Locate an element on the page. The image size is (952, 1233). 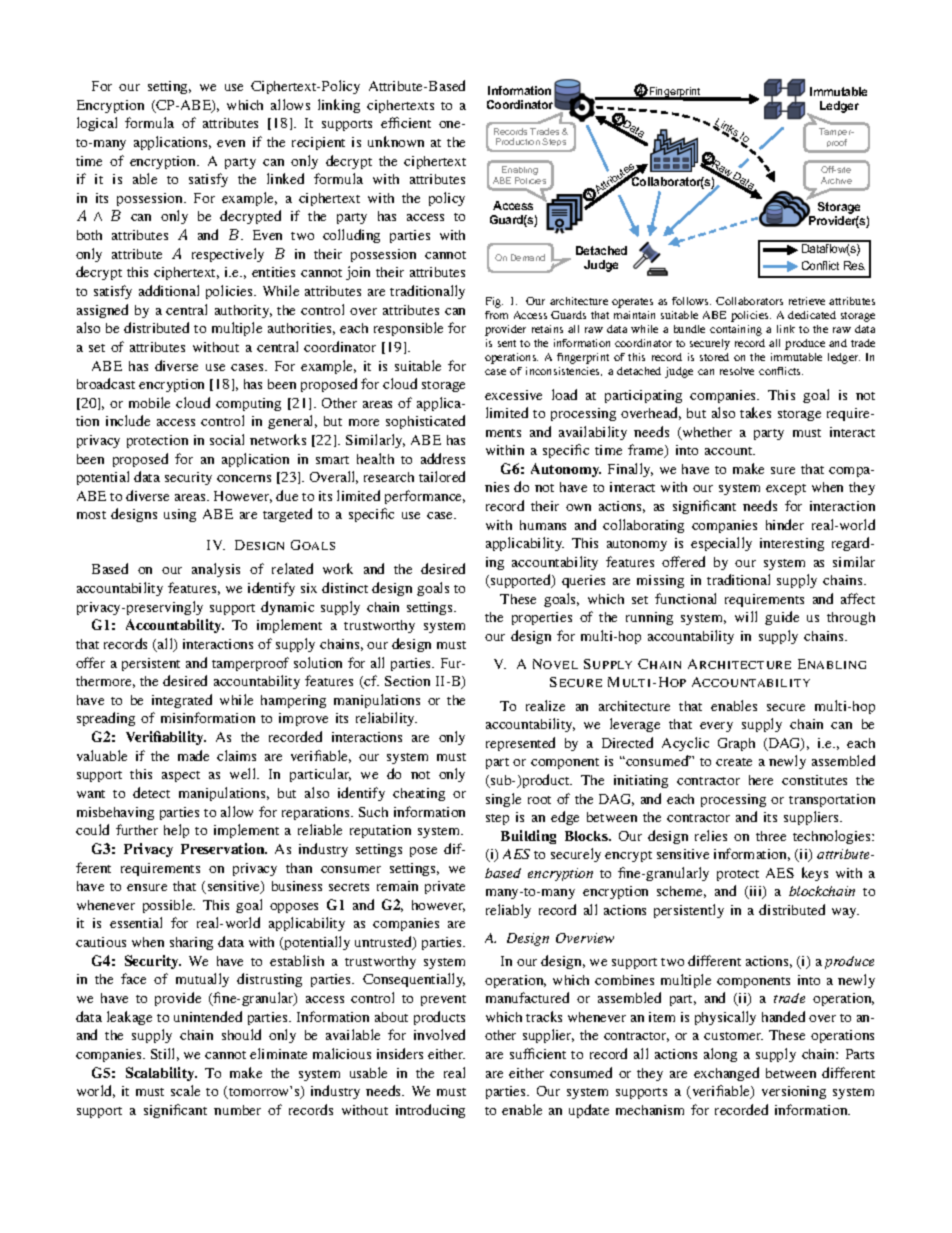
possible is located at coordinates (169, 906).
